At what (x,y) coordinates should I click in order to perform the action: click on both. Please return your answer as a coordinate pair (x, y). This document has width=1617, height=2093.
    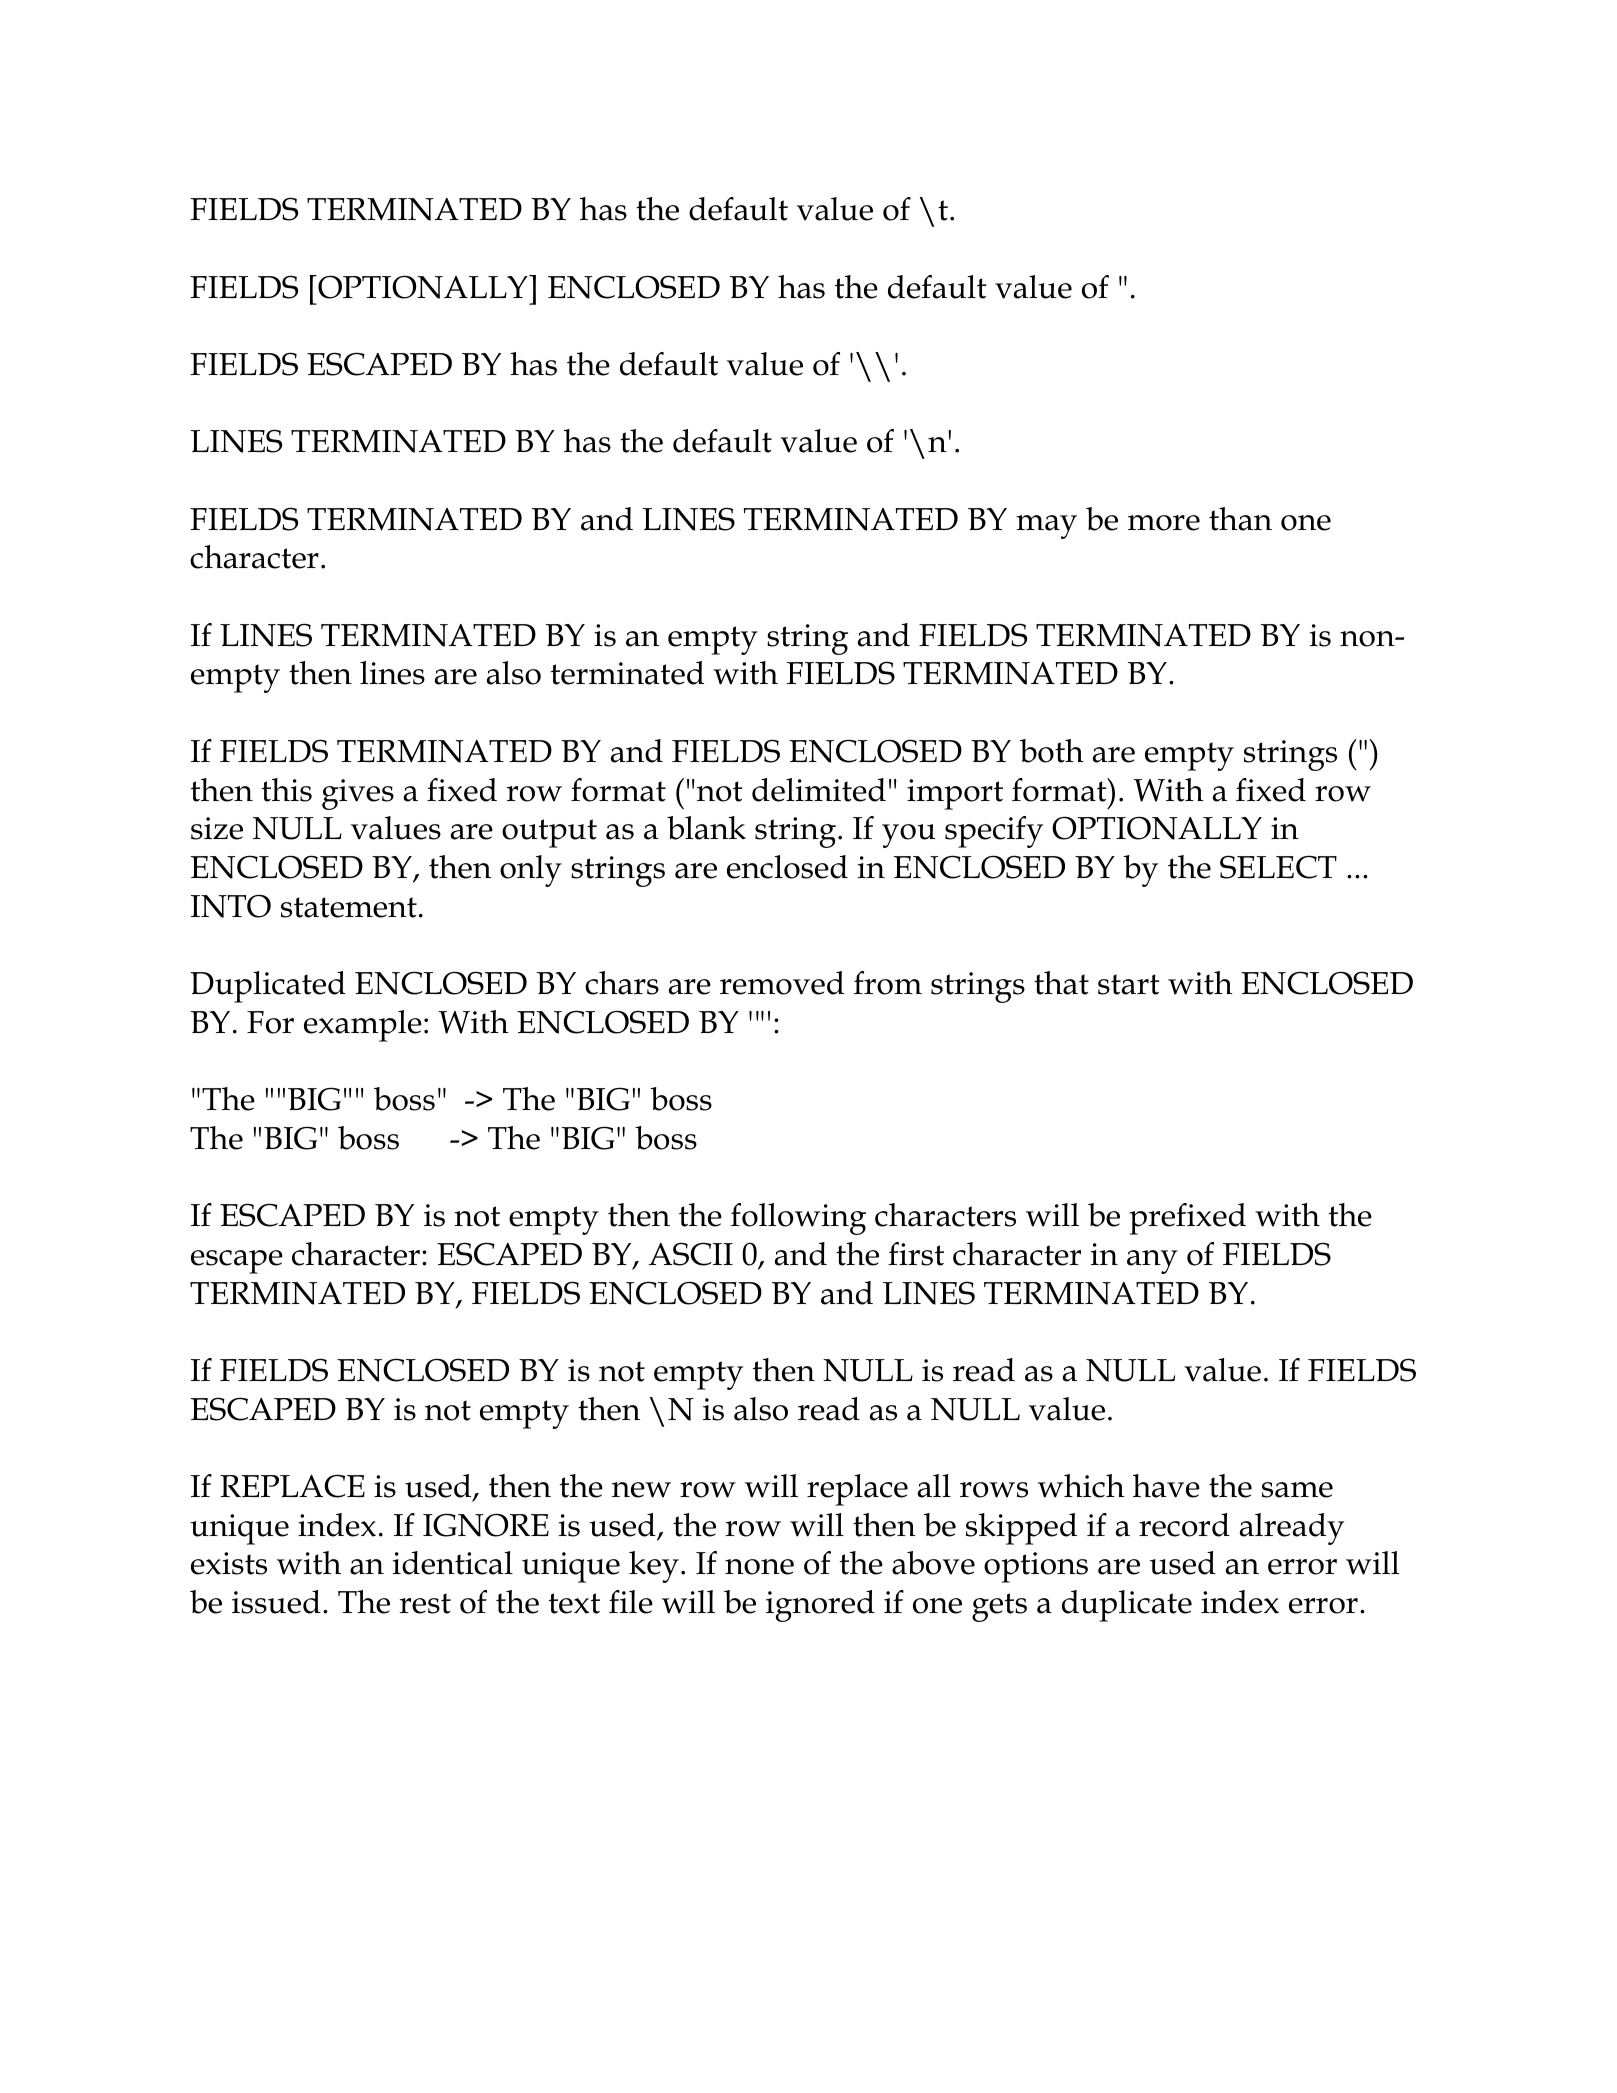
    Looking at the image, I should click on (1052, 751).
